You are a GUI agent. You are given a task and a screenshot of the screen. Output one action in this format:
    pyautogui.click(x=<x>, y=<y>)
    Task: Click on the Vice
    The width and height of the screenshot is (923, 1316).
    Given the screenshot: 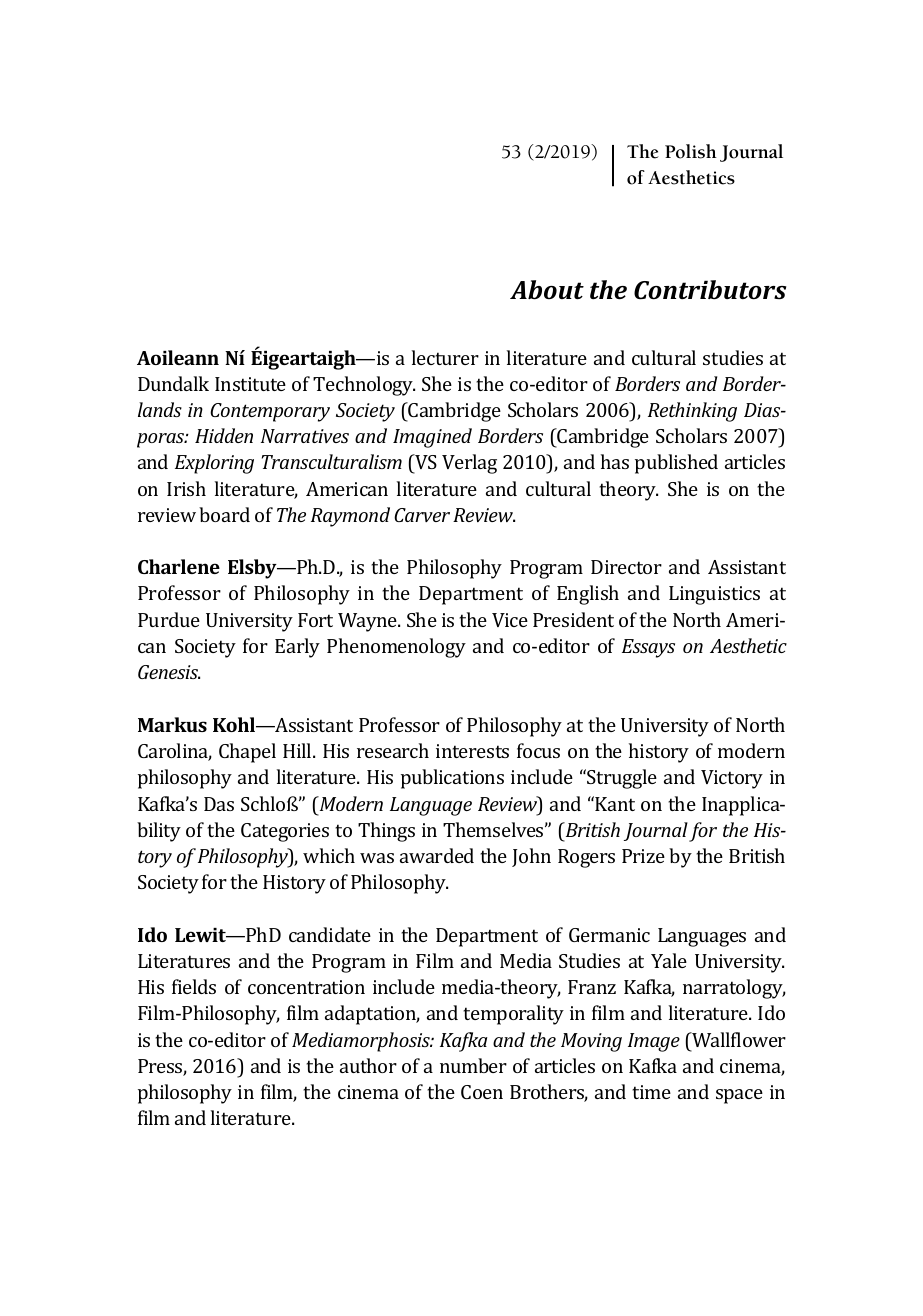 What is the action you would take?
    pyautogui.click(x=510, y=620)
